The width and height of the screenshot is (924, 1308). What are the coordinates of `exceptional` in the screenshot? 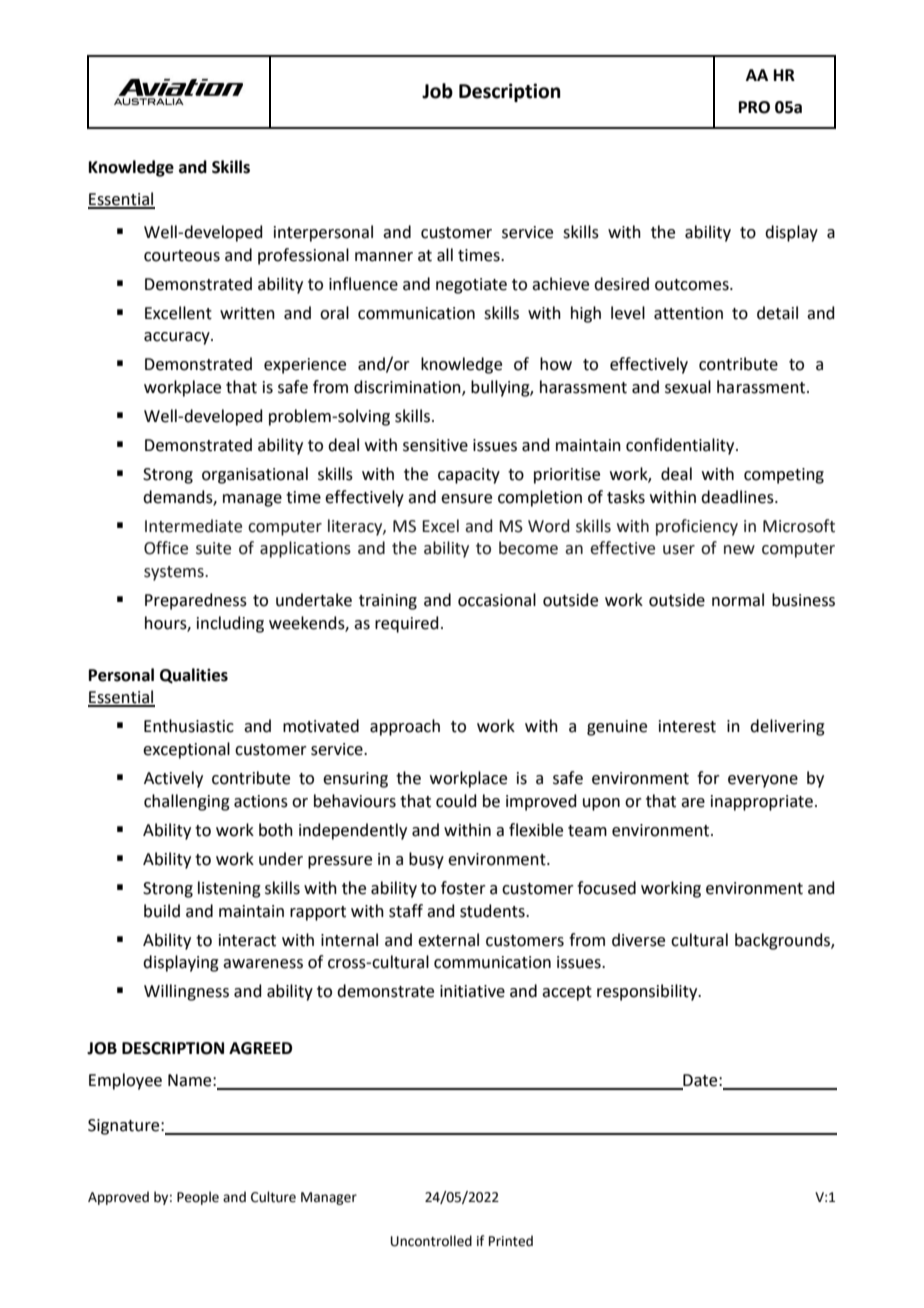 It's located at (186, 750).
